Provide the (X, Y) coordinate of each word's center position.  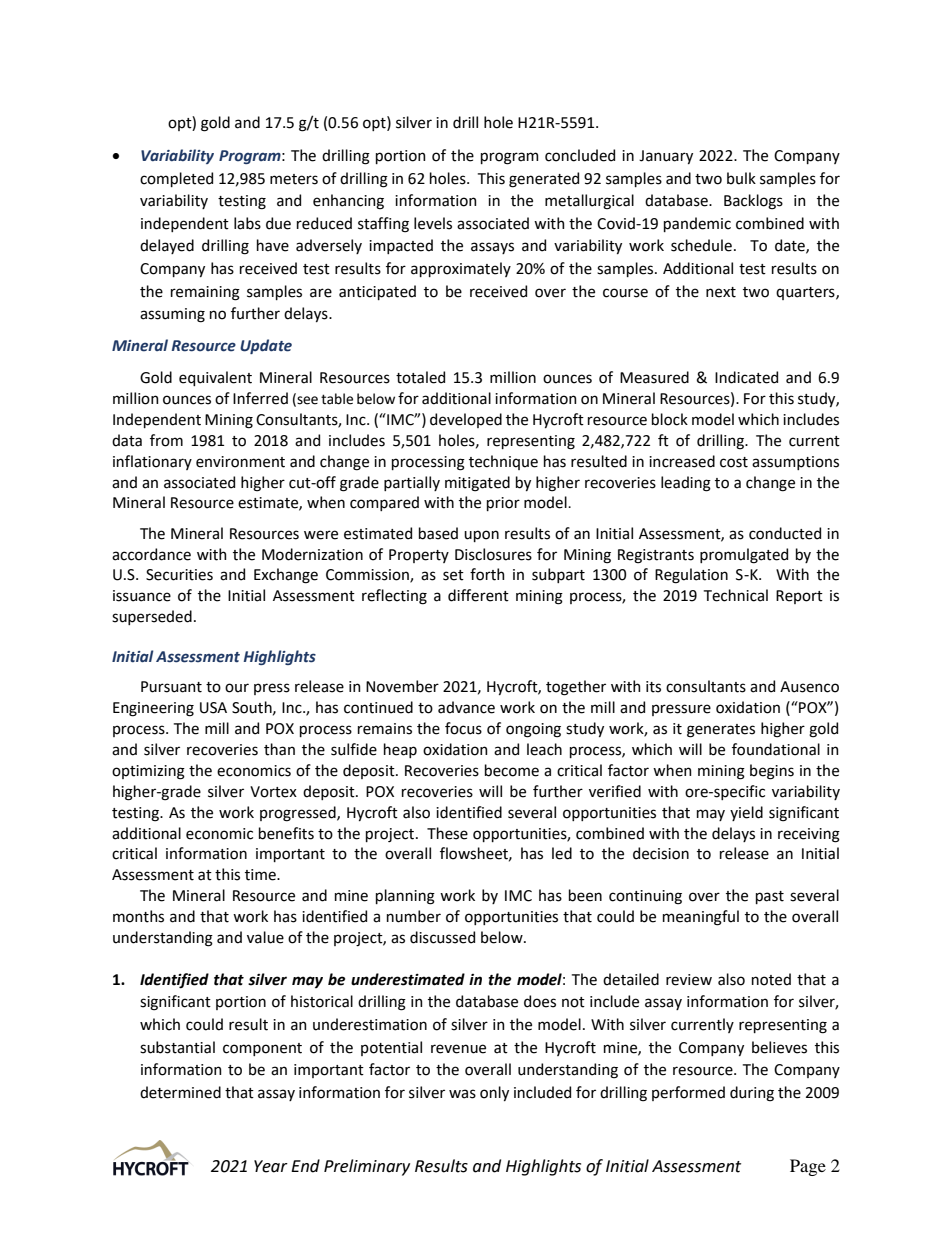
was (462, 1094)
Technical (736, 595)
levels (433, 223)
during (752, 1094)
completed (176, 179)
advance (466, 707)
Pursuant (171, 687)
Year (271, 1166)
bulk (741, 178)
